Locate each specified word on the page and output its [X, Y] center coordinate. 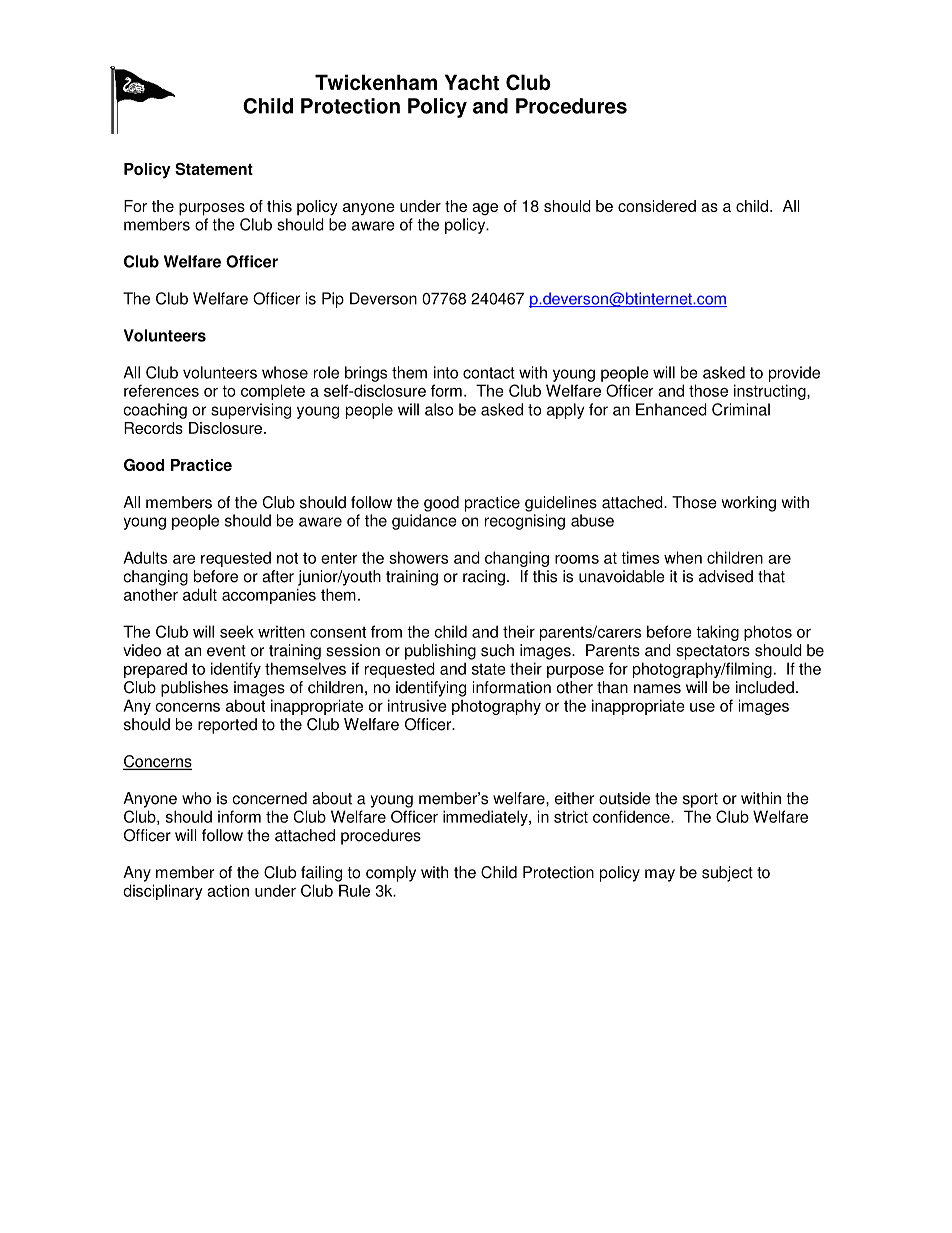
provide [794, 374]
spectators [713, 652]
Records [153, 428]
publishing [440, 652]
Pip [333, 300]
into [446, 372]
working [749, 504]
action [228, 890]
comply [391, 874]
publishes [194, 689]
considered [657, 206]
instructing [771, 392]
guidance [424, 522]
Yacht [472, 82]
